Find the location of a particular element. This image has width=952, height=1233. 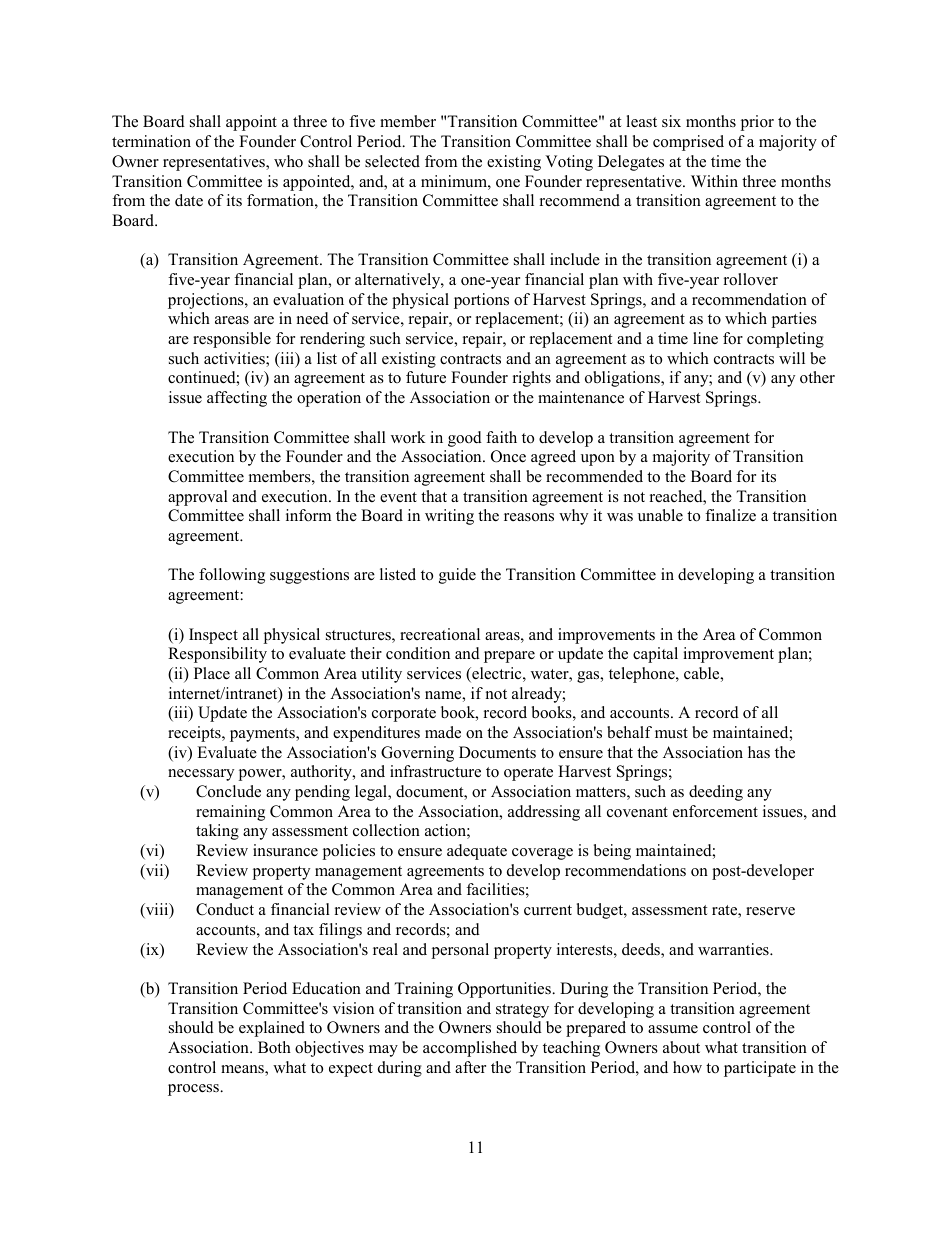

prior is located at coordinates (757, 123).
